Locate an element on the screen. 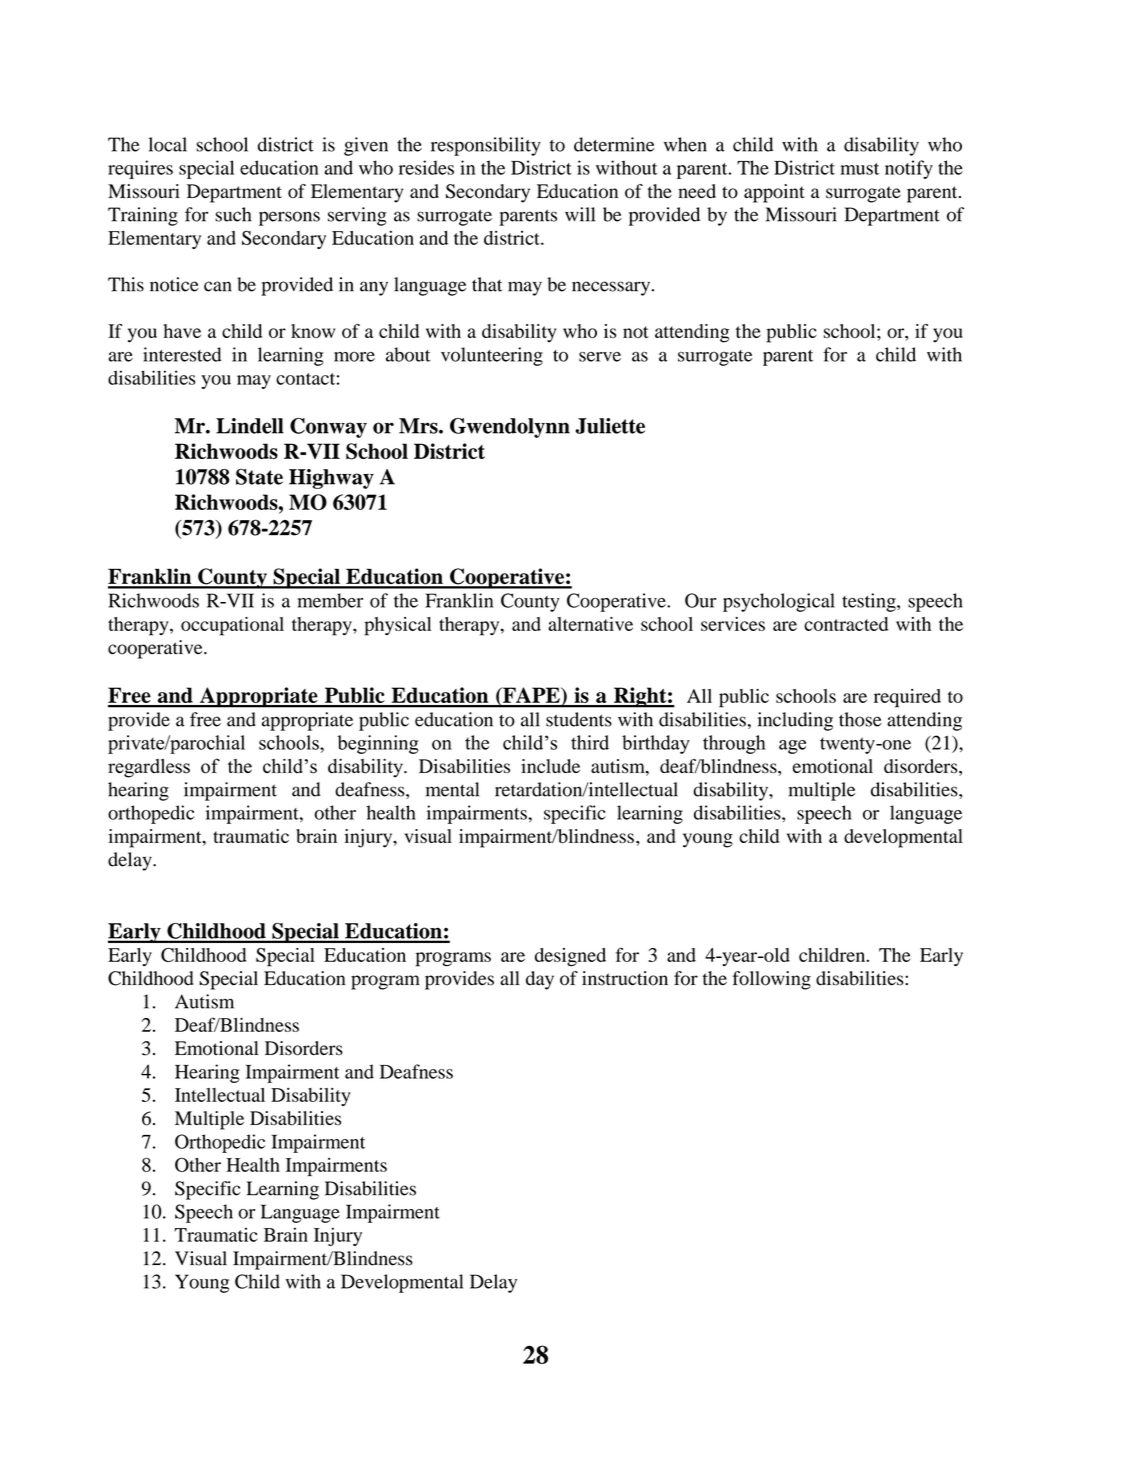  instruction is located at coordinates (625, 978).
